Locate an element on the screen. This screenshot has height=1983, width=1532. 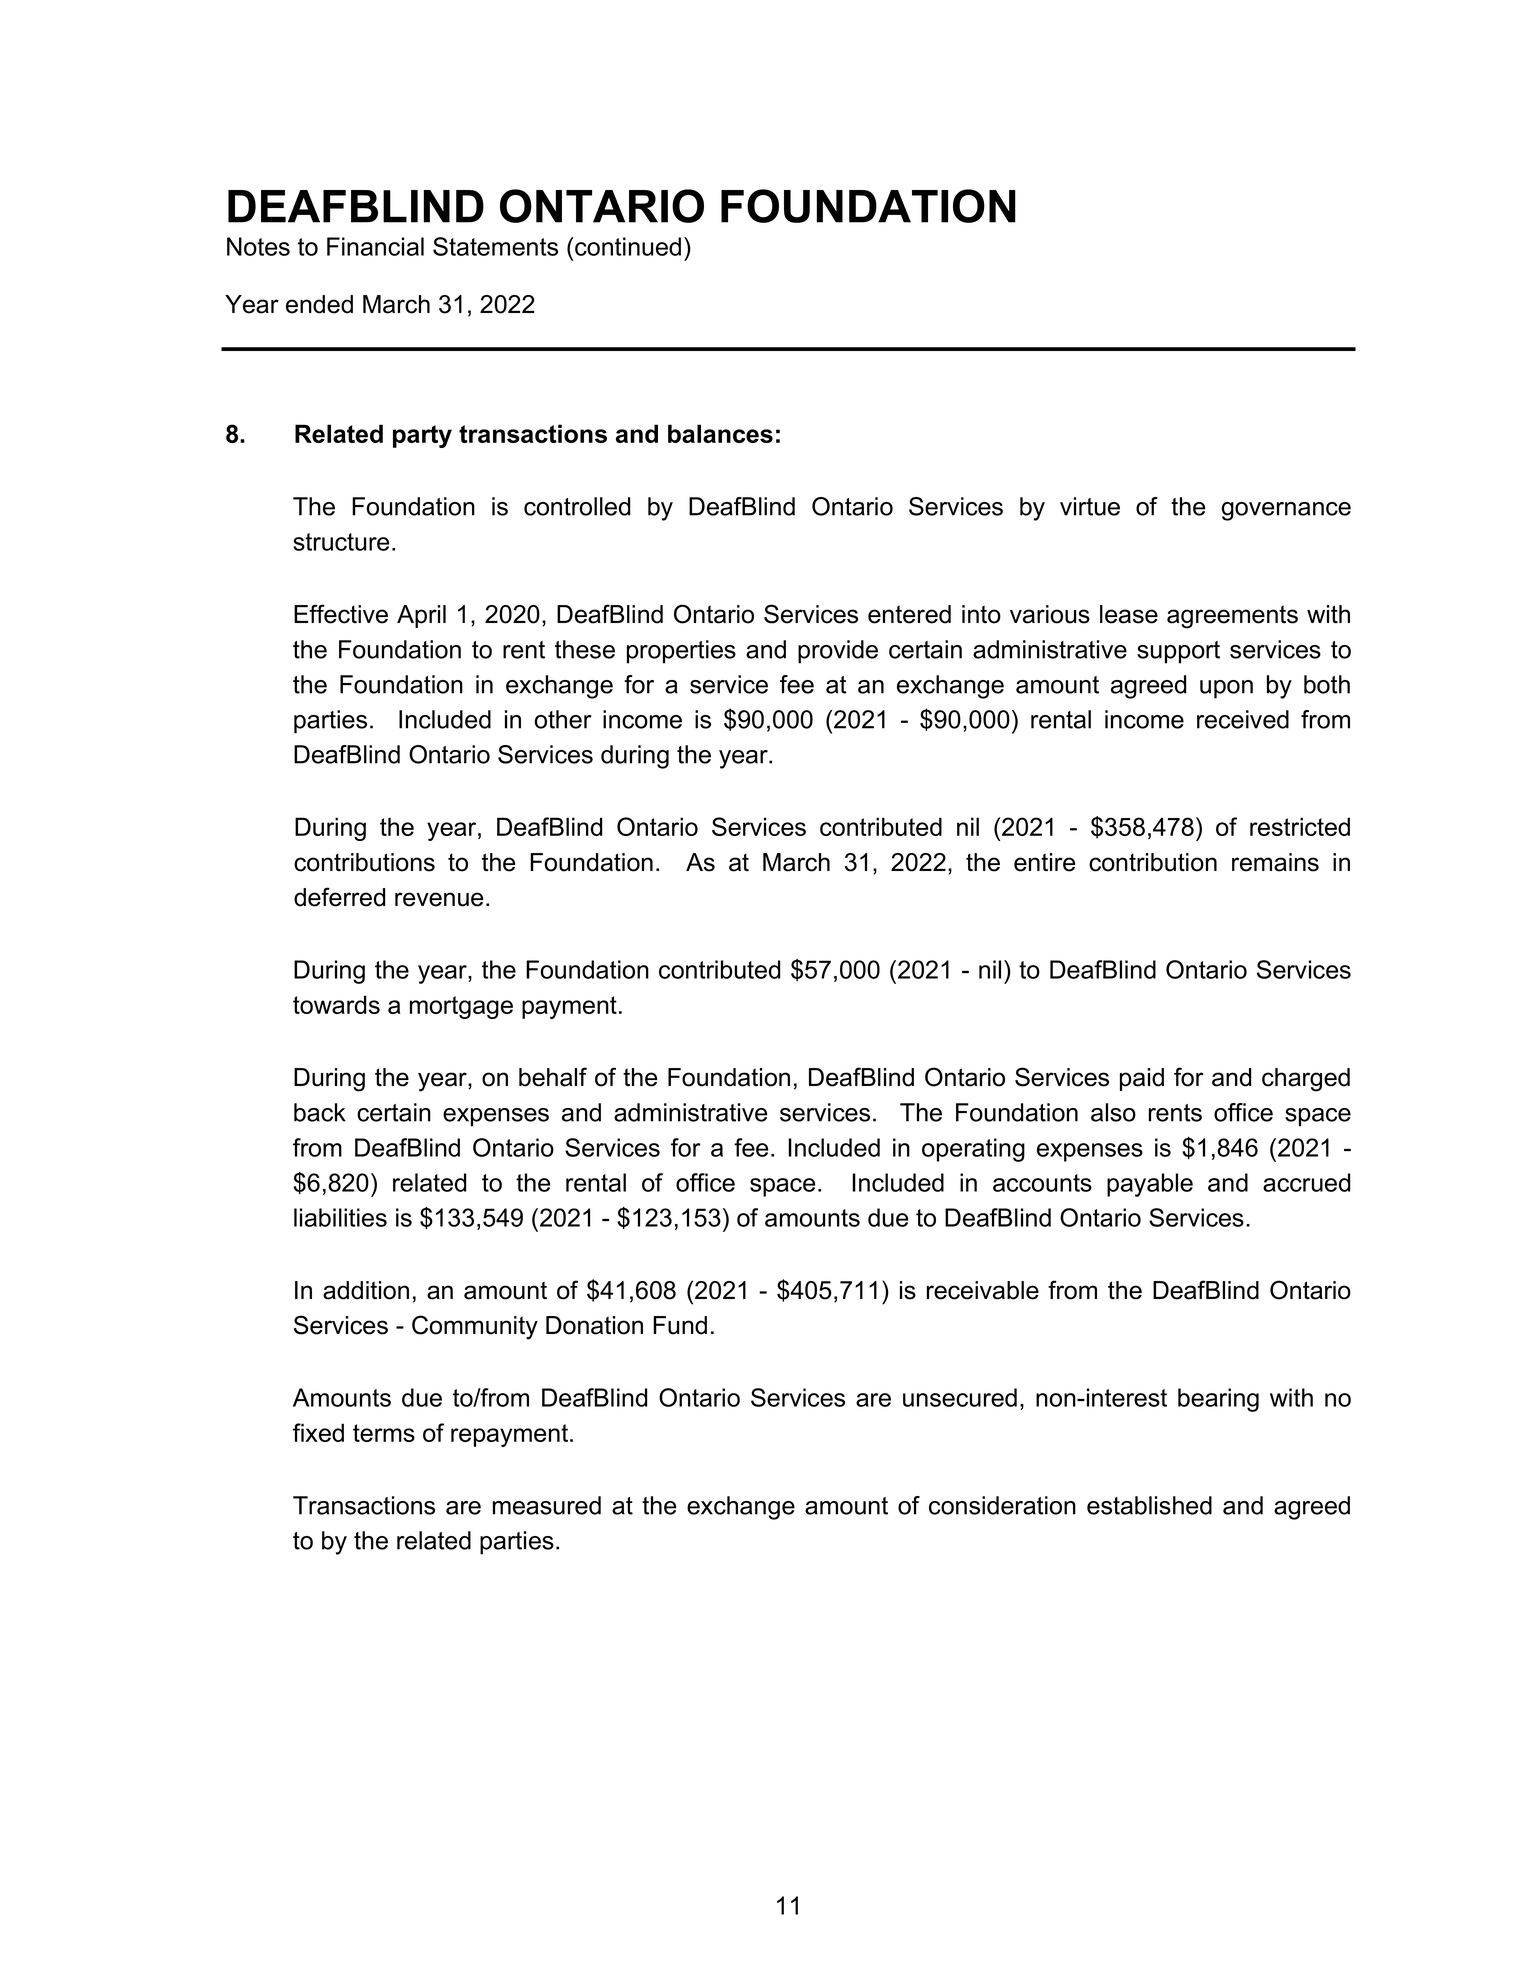
operating is located at coordinates (973, 1150).
